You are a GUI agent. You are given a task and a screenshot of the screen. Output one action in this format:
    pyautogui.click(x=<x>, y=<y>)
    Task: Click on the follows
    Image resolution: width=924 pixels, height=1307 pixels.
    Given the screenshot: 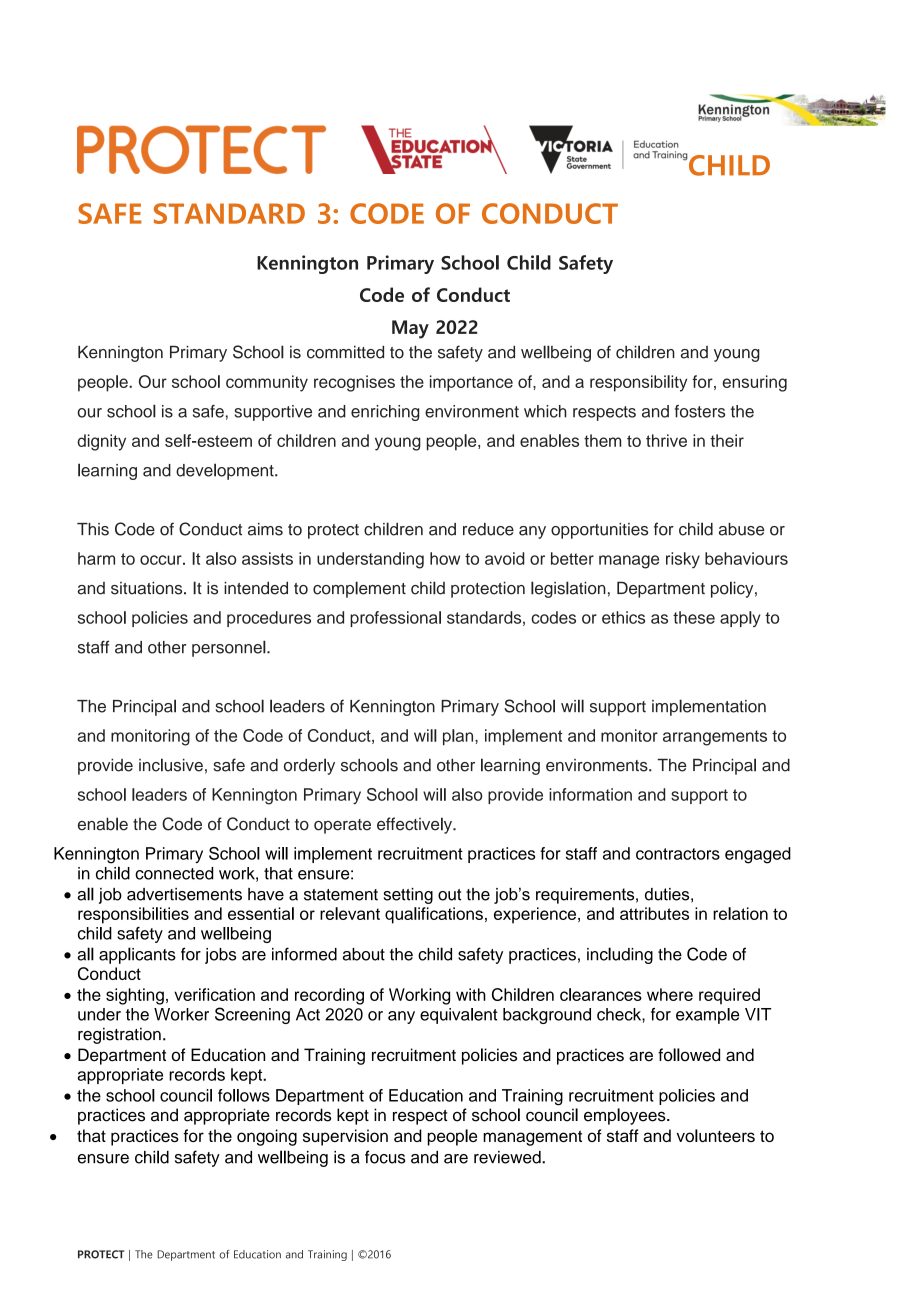 What is the action you would take?
    pyautogui.click(x=244, y=1095)
